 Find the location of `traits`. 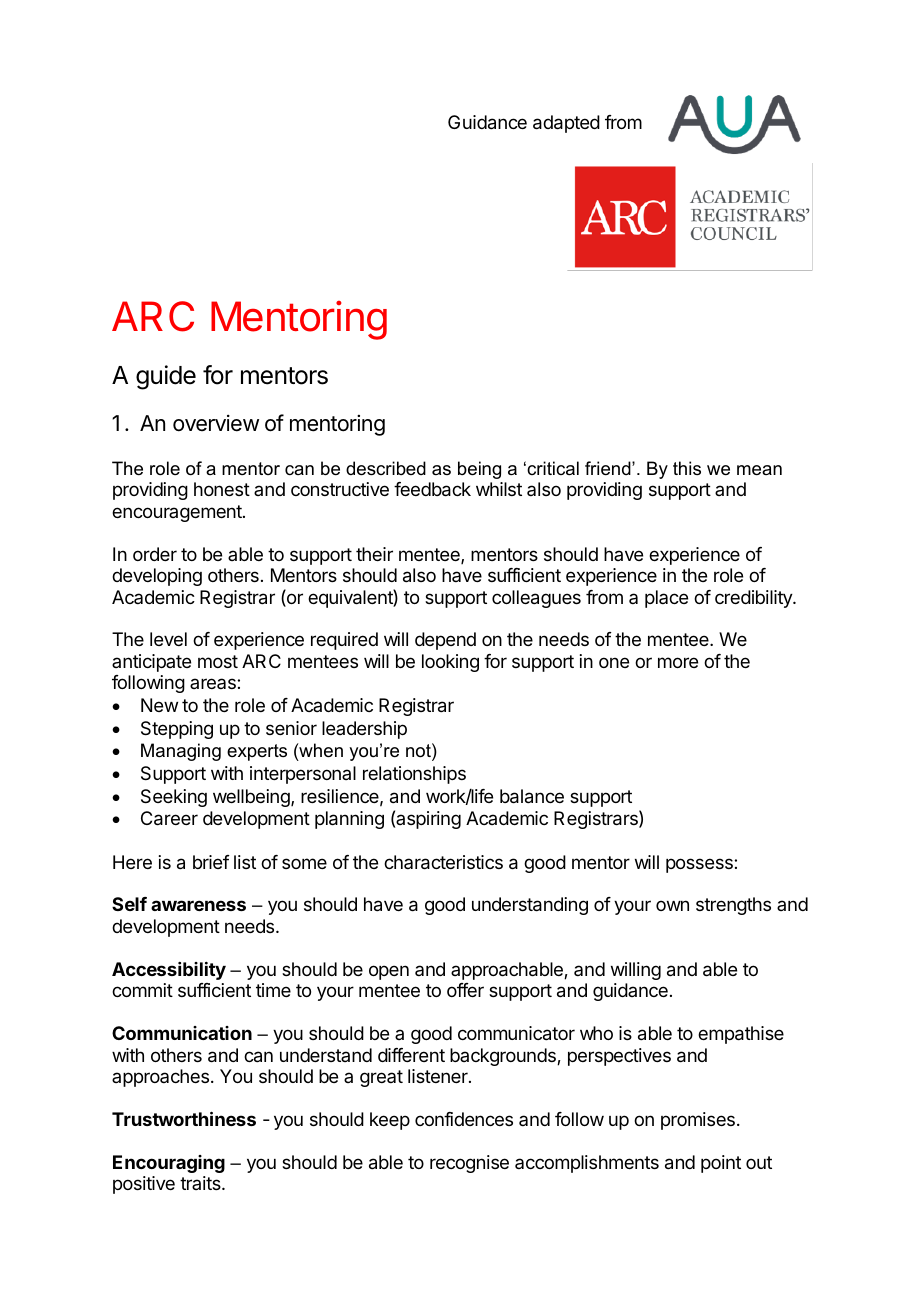

traits is located at coordinates (201, 1183).
